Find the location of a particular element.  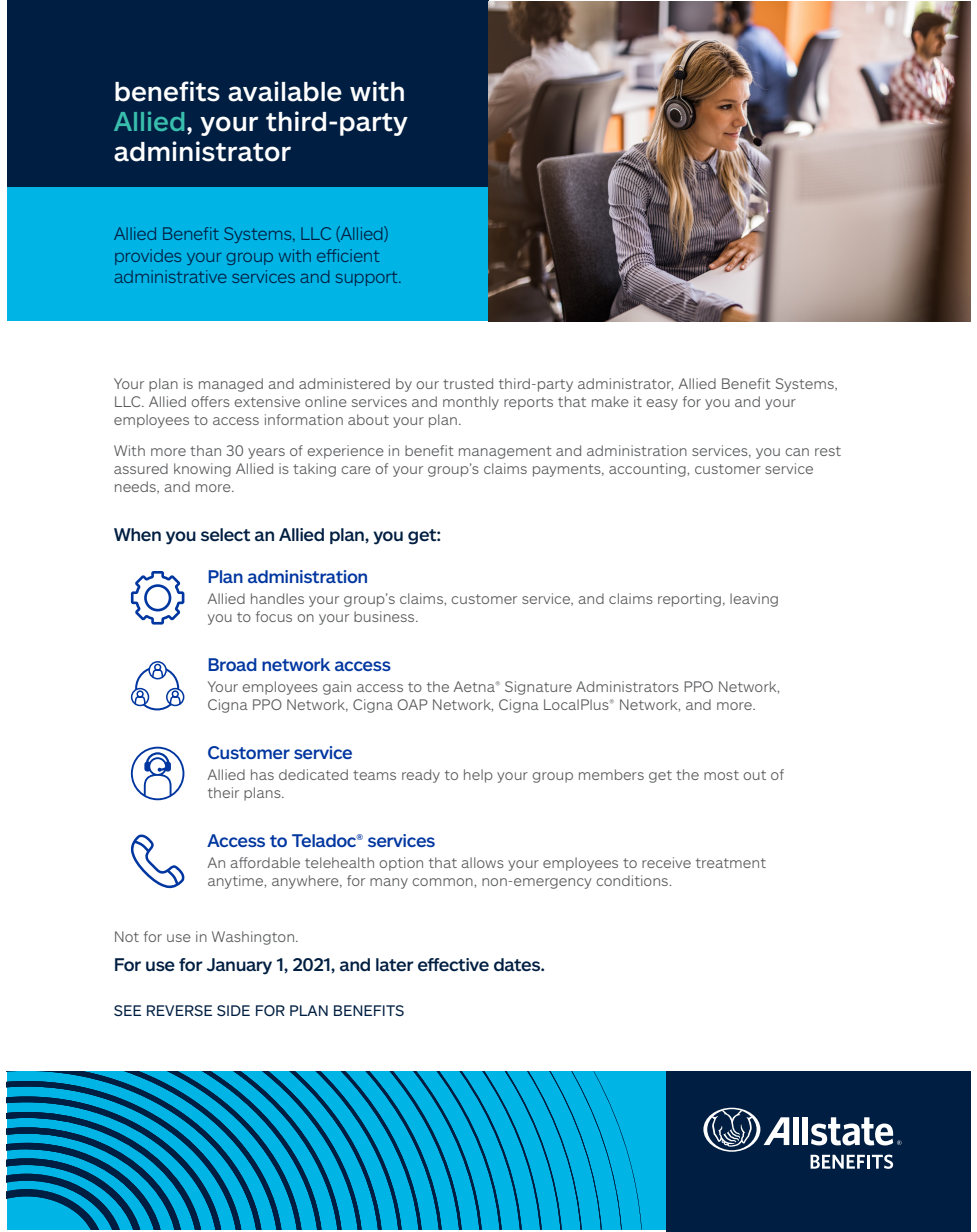

offers is located at coordinates (210, 401).
